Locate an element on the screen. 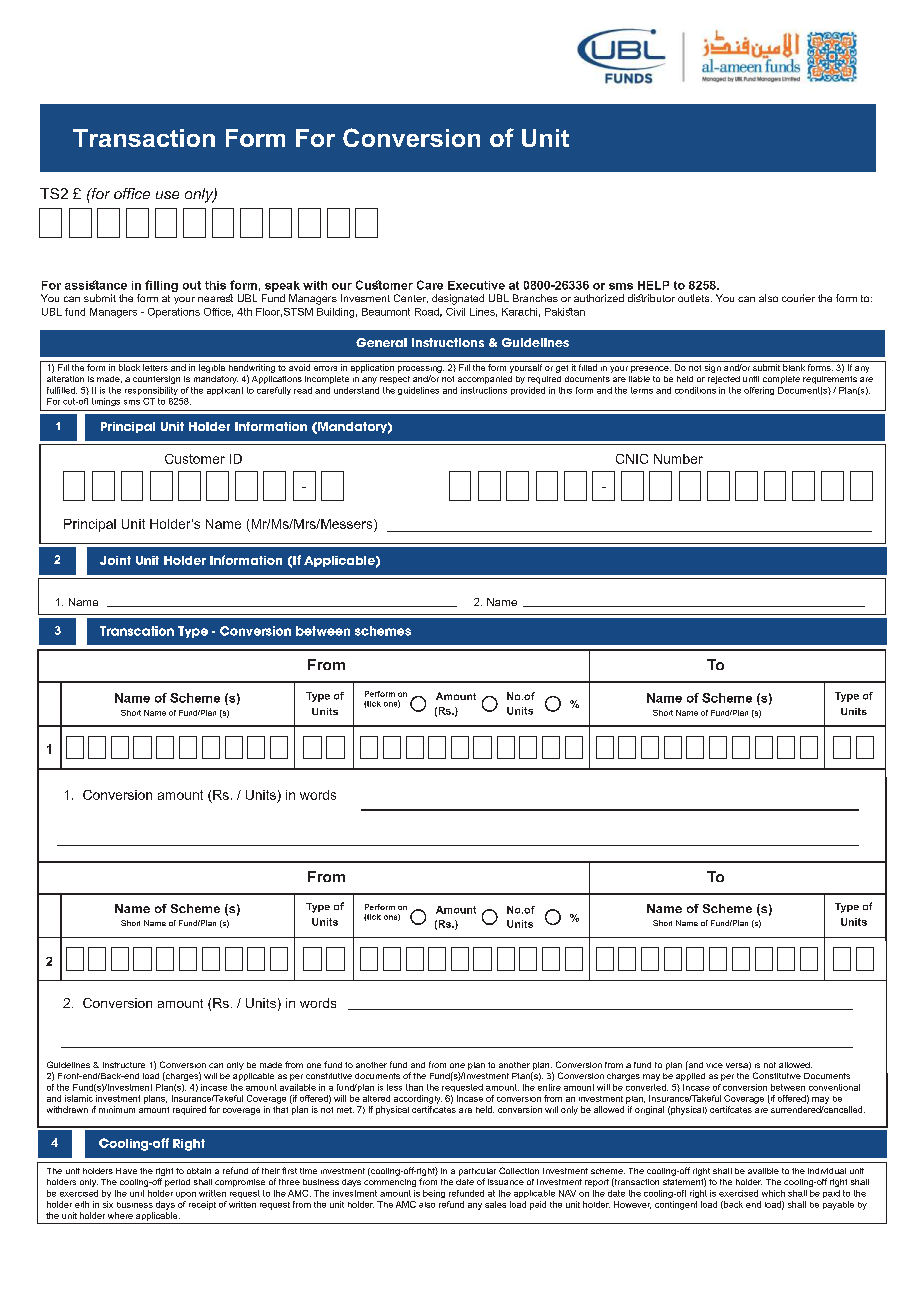 Image resolution: width=924 pixels, height=1307 pixels. outlets is located at coordinates (695, 298).
